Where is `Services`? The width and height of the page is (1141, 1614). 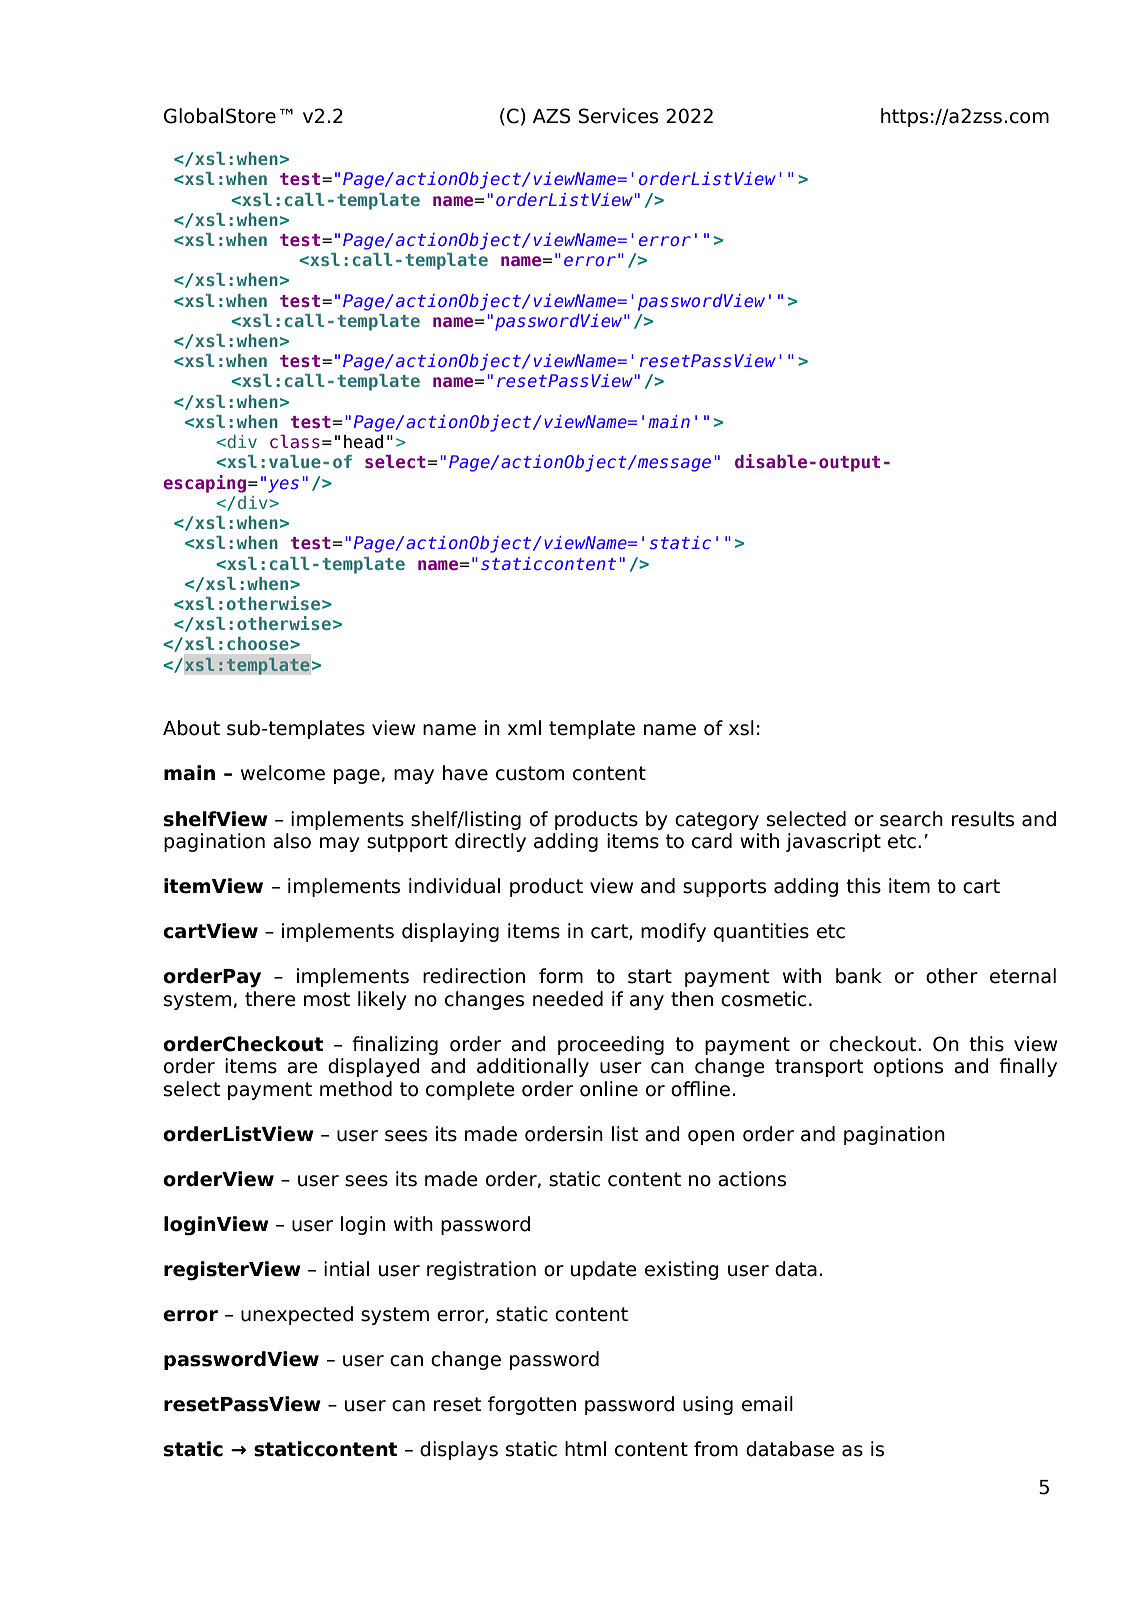
Services is located at coordinates (618, 116).
